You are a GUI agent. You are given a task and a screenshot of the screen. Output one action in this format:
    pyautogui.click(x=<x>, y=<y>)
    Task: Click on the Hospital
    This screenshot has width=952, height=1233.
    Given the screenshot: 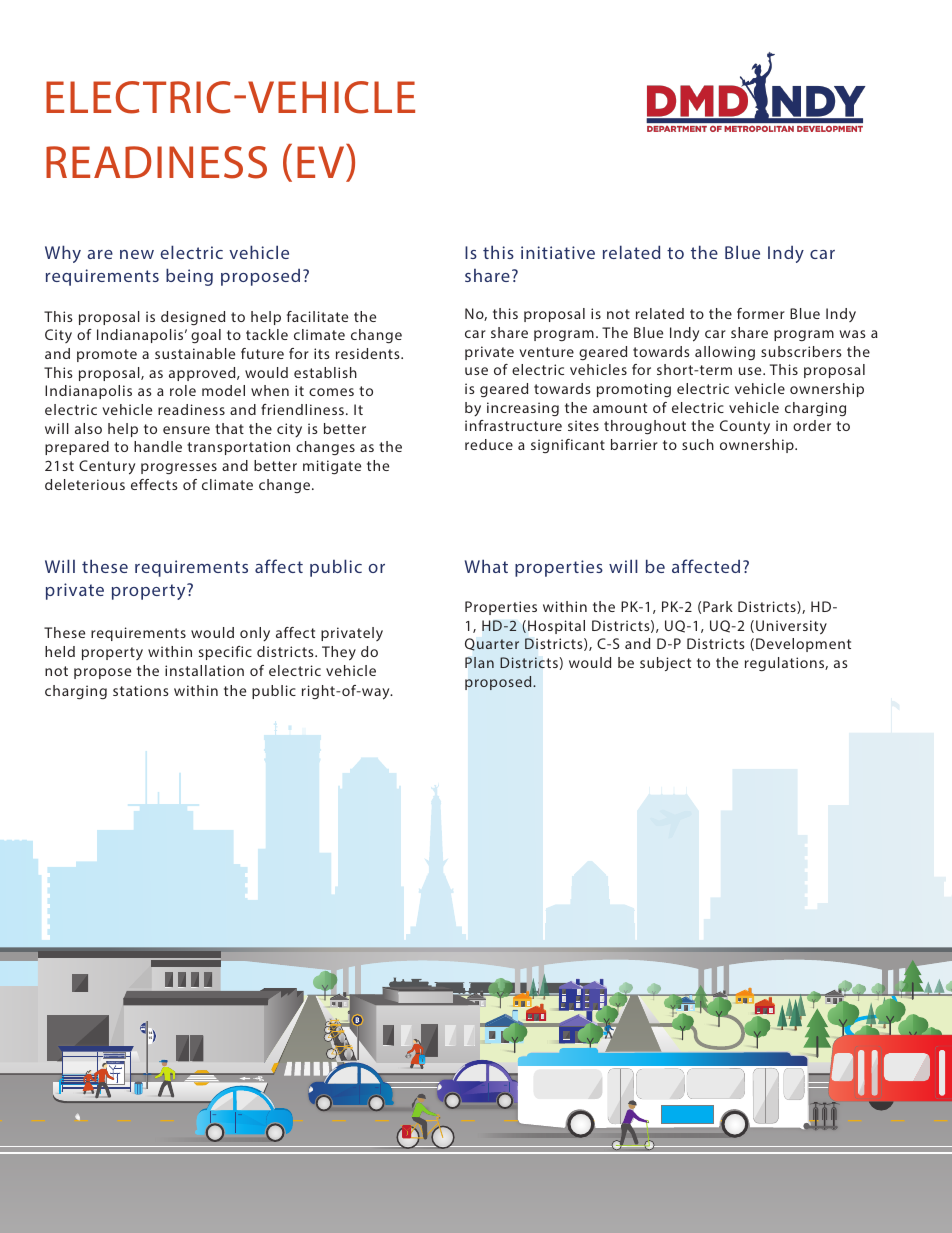 What is the action you would take?
    pyautogui.click(x=556, y=627)
